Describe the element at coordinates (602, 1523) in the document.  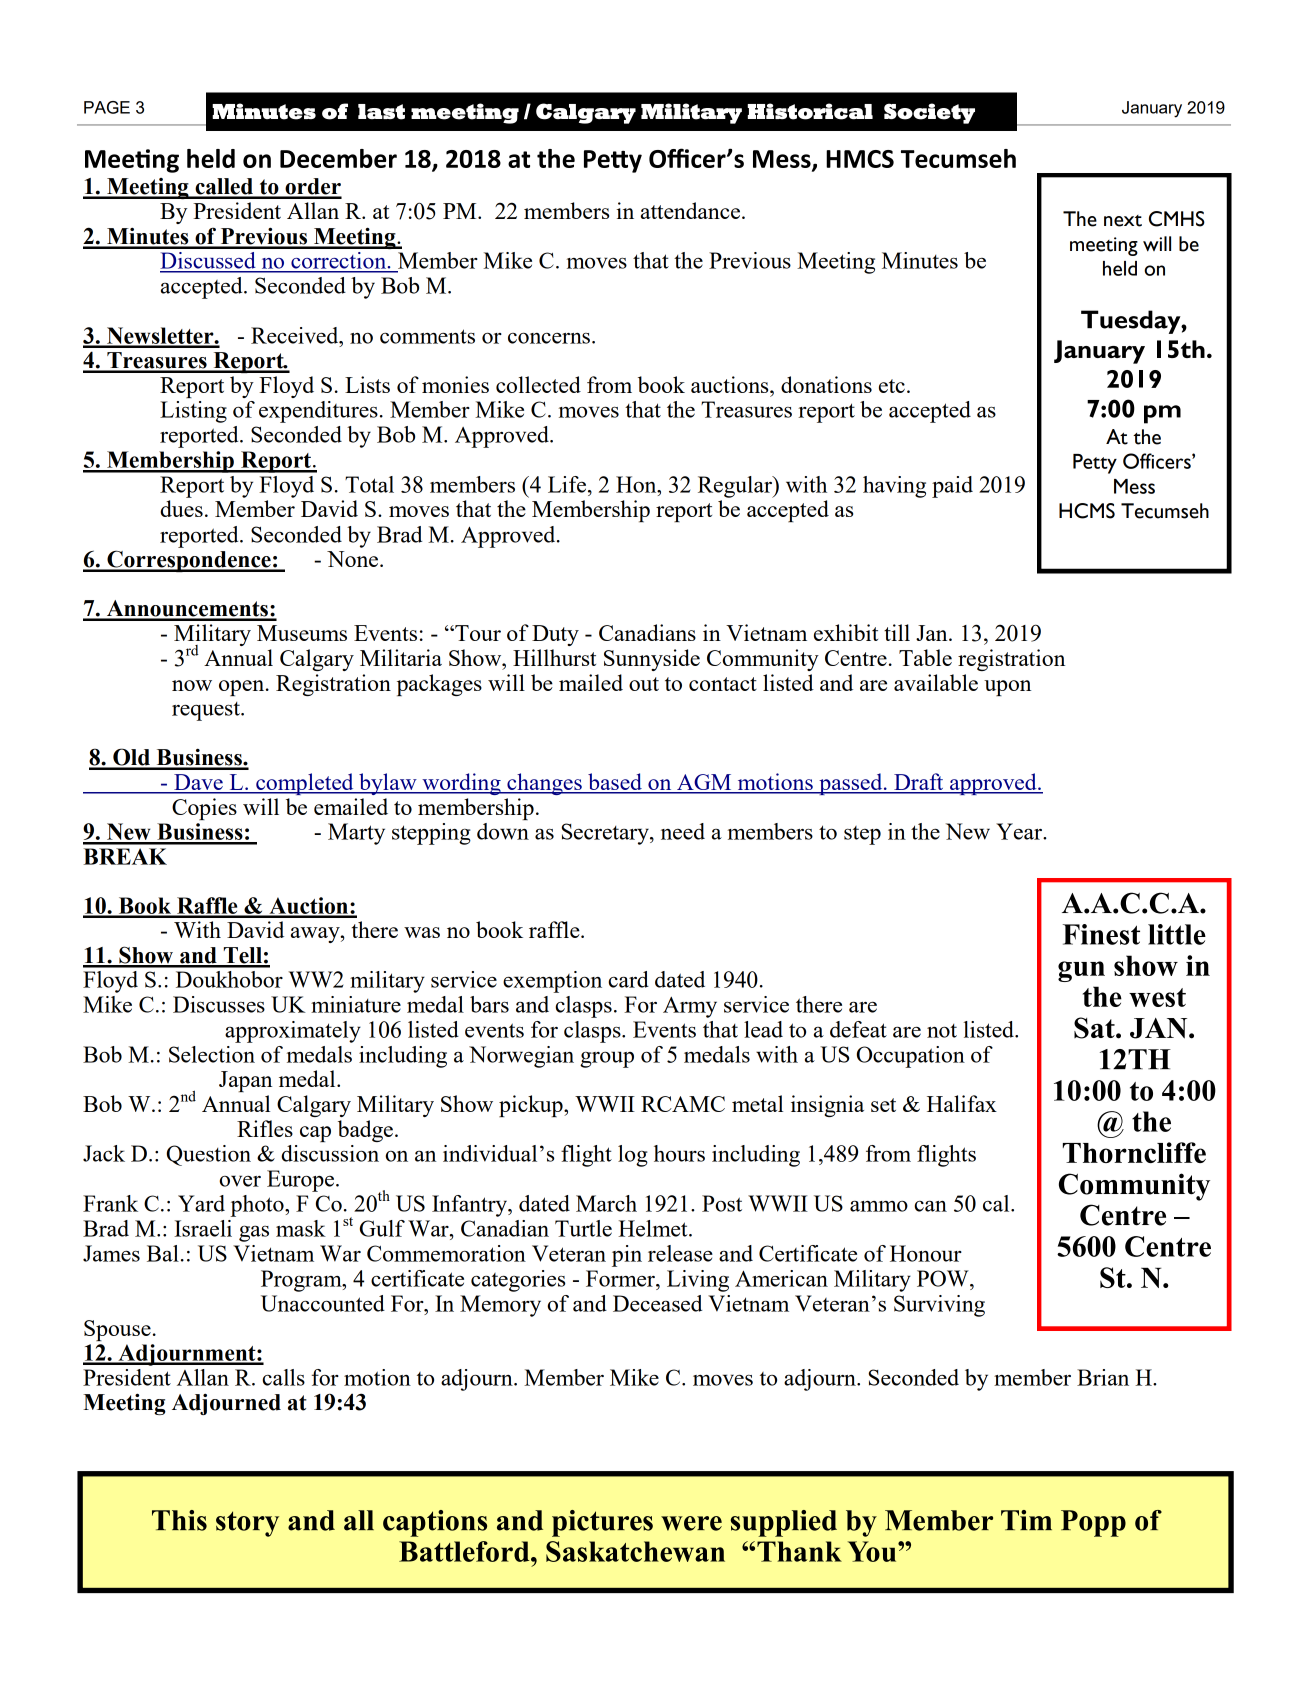
I see `pictures` at that location.
